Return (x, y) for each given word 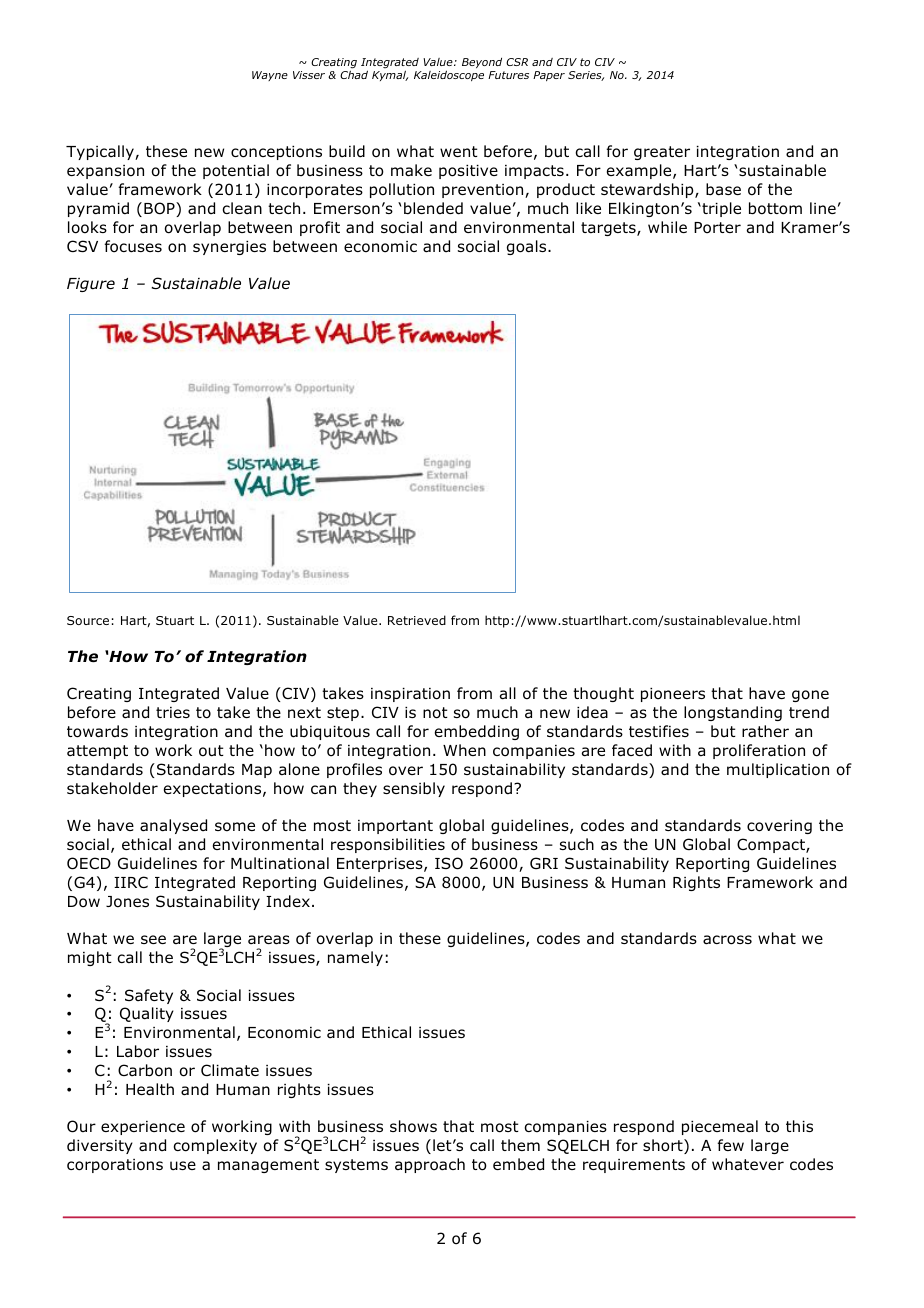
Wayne (270, 76)
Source (88, 620)
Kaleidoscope (449, 75)
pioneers (673, 695)
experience (143, 1128)
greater (662, 153)
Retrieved (417, 620)
